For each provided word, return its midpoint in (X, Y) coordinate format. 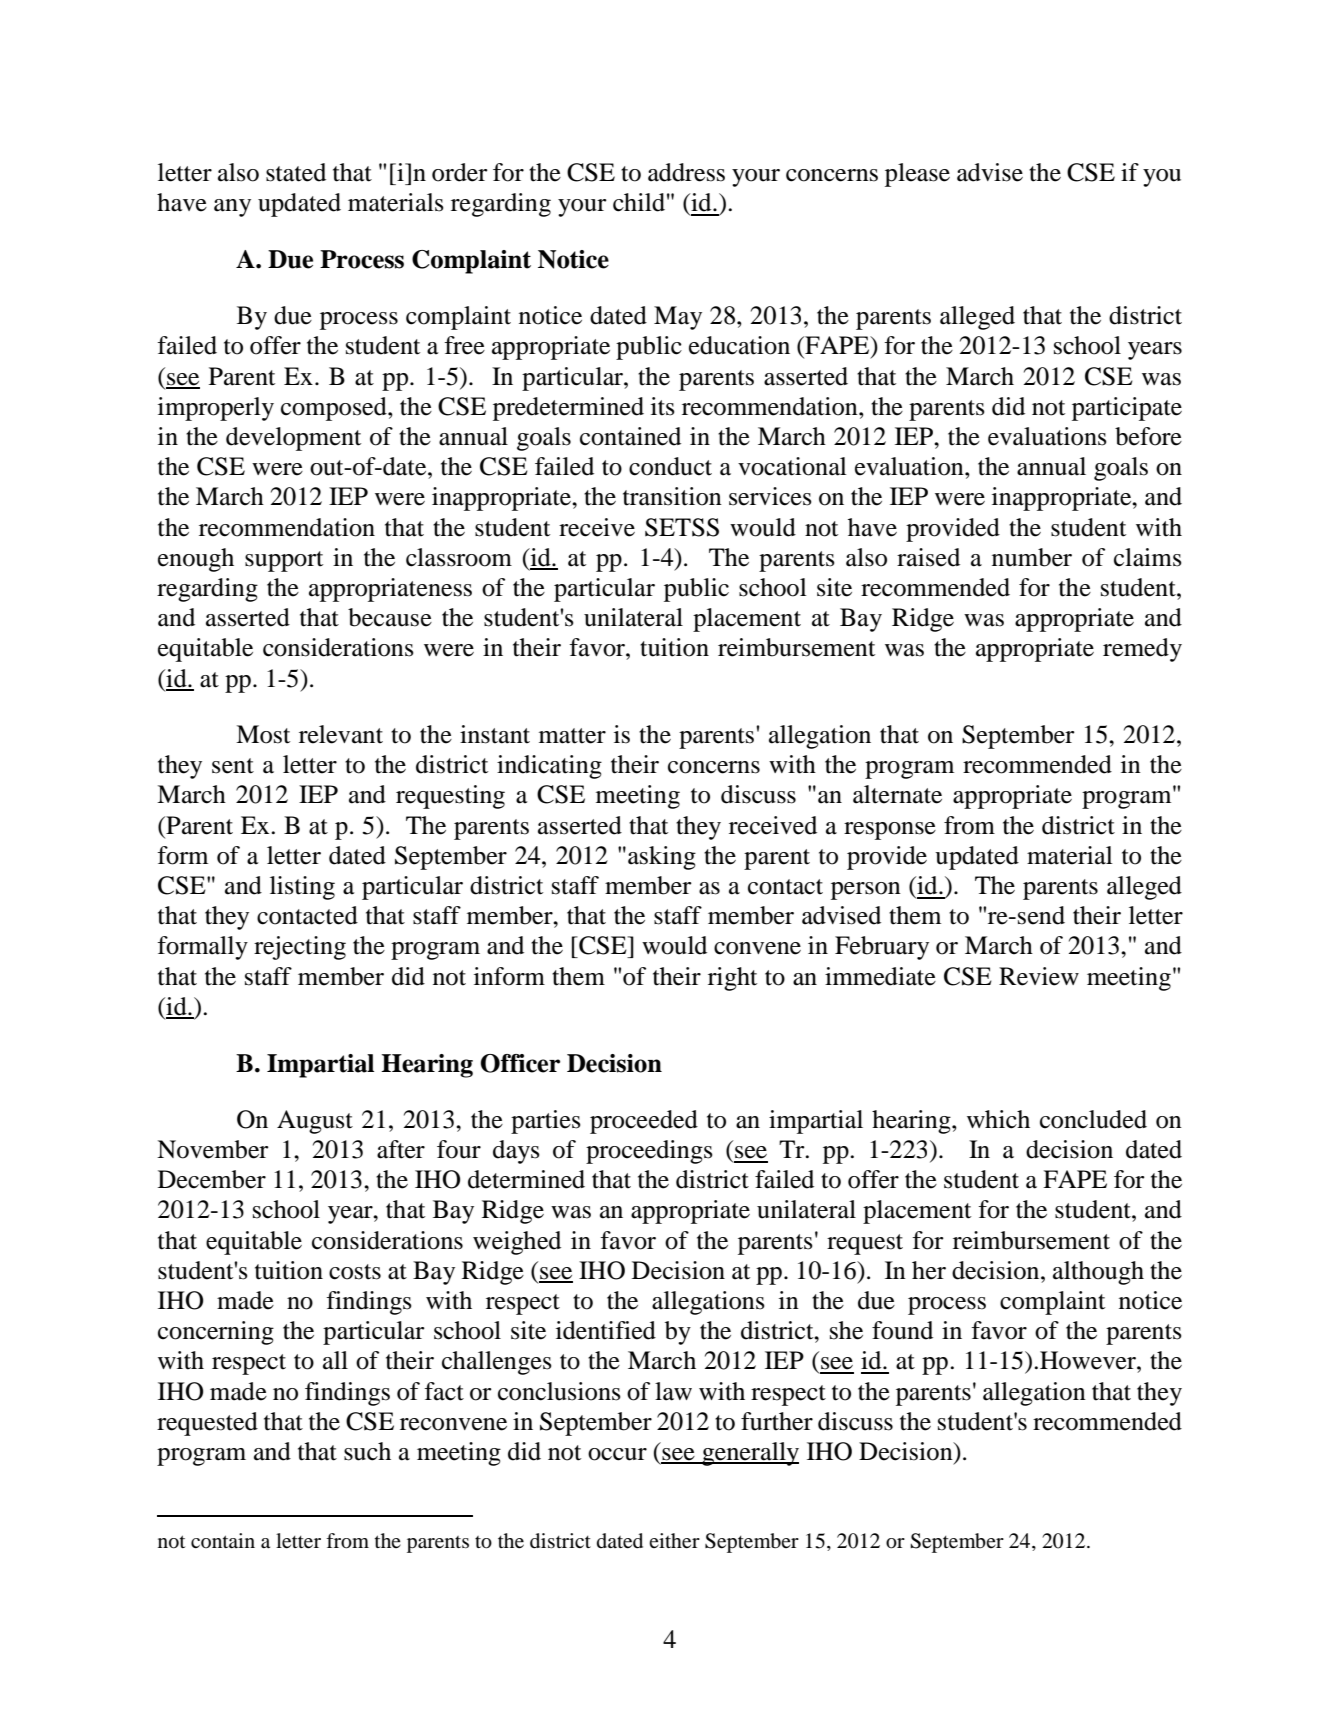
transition (672, 496)
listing (302, 888)
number (1032, 557)
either (674, 1541)
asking (662, 858)
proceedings (649, 1152)
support (284, 561)
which (998, 1119)
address (686, 172)
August (315, 1122)
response (890, 831)
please (917, 175)
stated (296, 172)
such (367, 1451)
